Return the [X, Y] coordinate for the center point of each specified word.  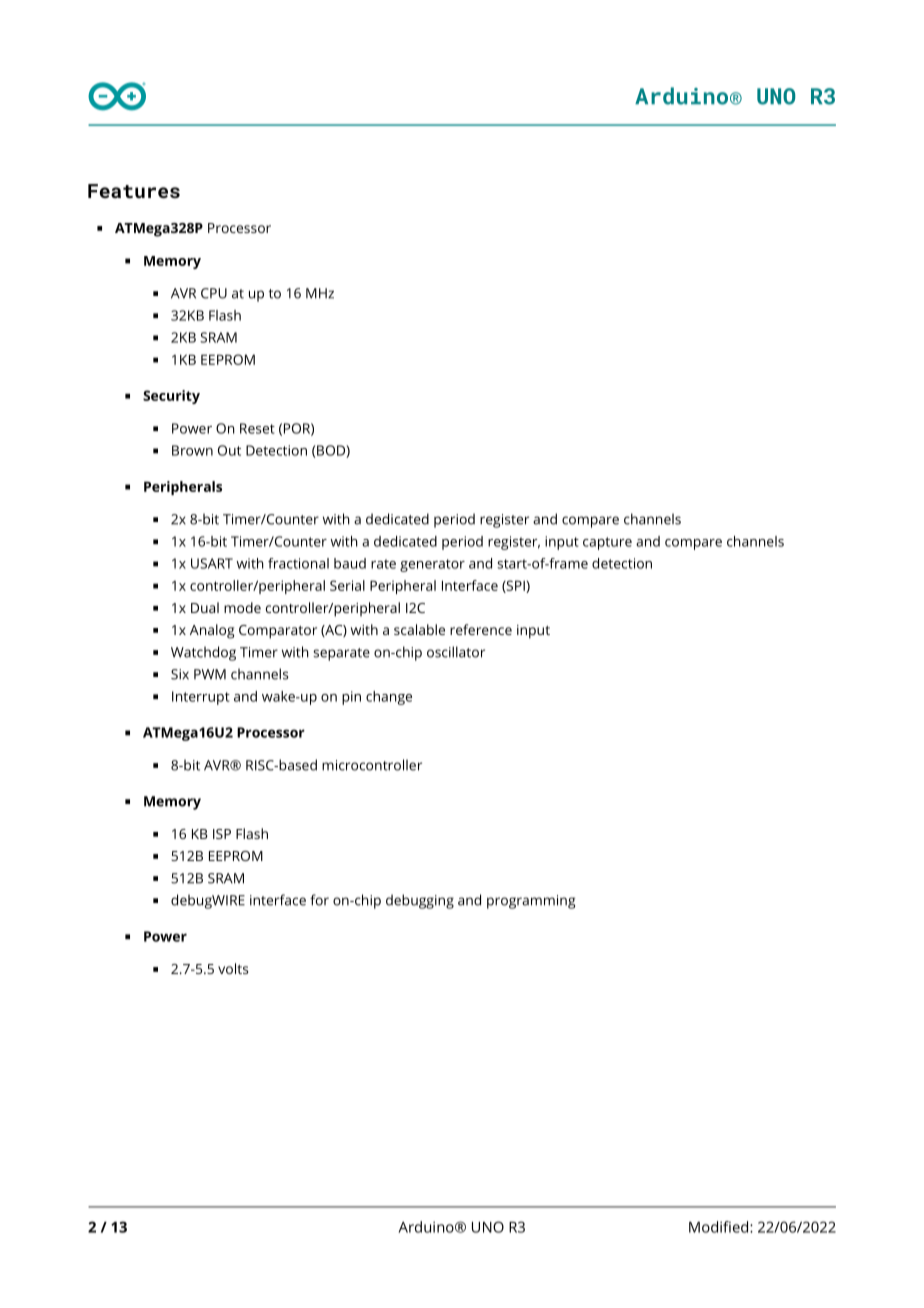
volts [233, 968]
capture [607, 543]
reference [481, 629]
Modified [720, 1227]
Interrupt [201, 698]
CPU [214, 293]
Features [134, 191]
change [389, 698]
